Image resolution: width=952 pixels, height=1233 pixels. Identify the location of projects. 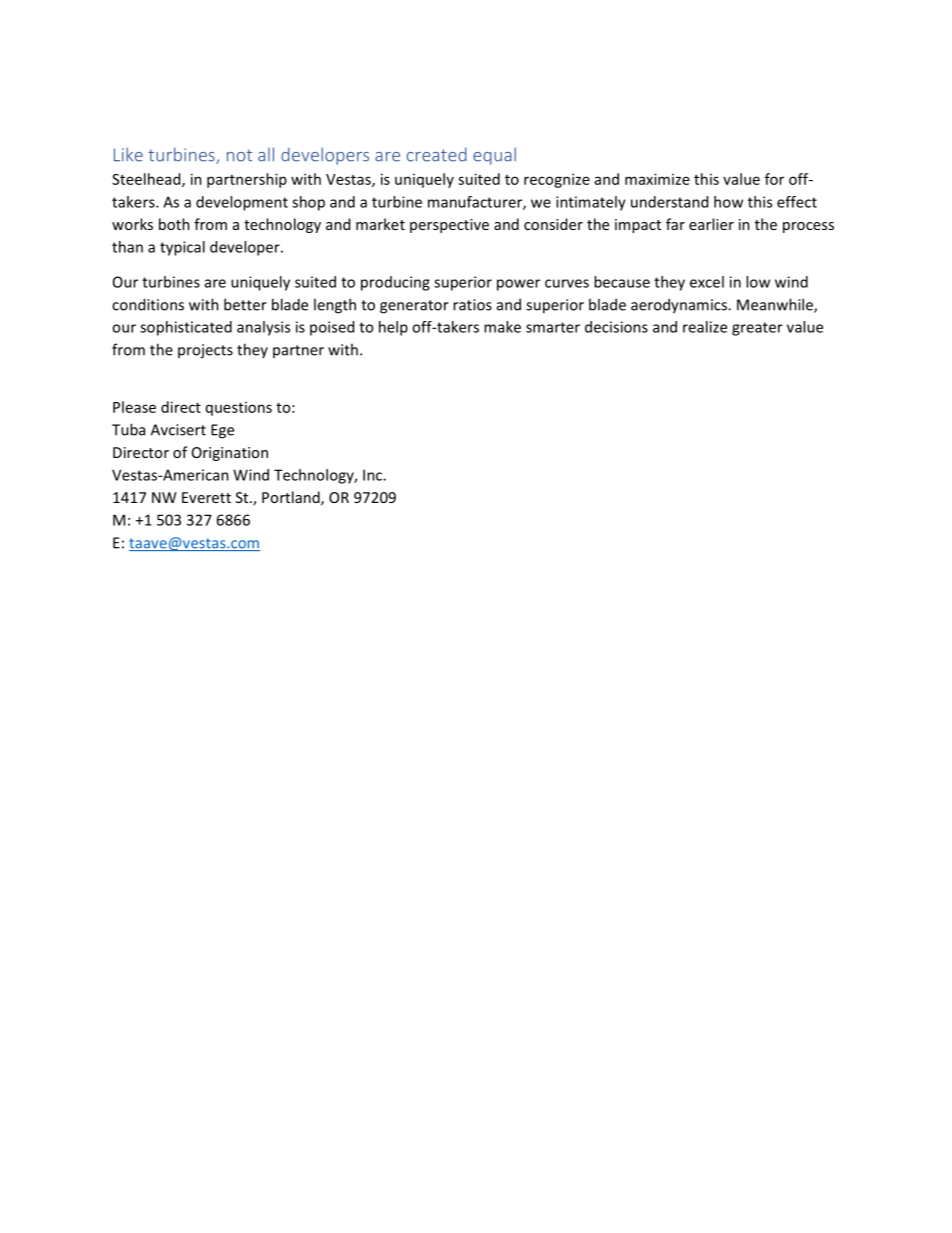
(205, 351).
